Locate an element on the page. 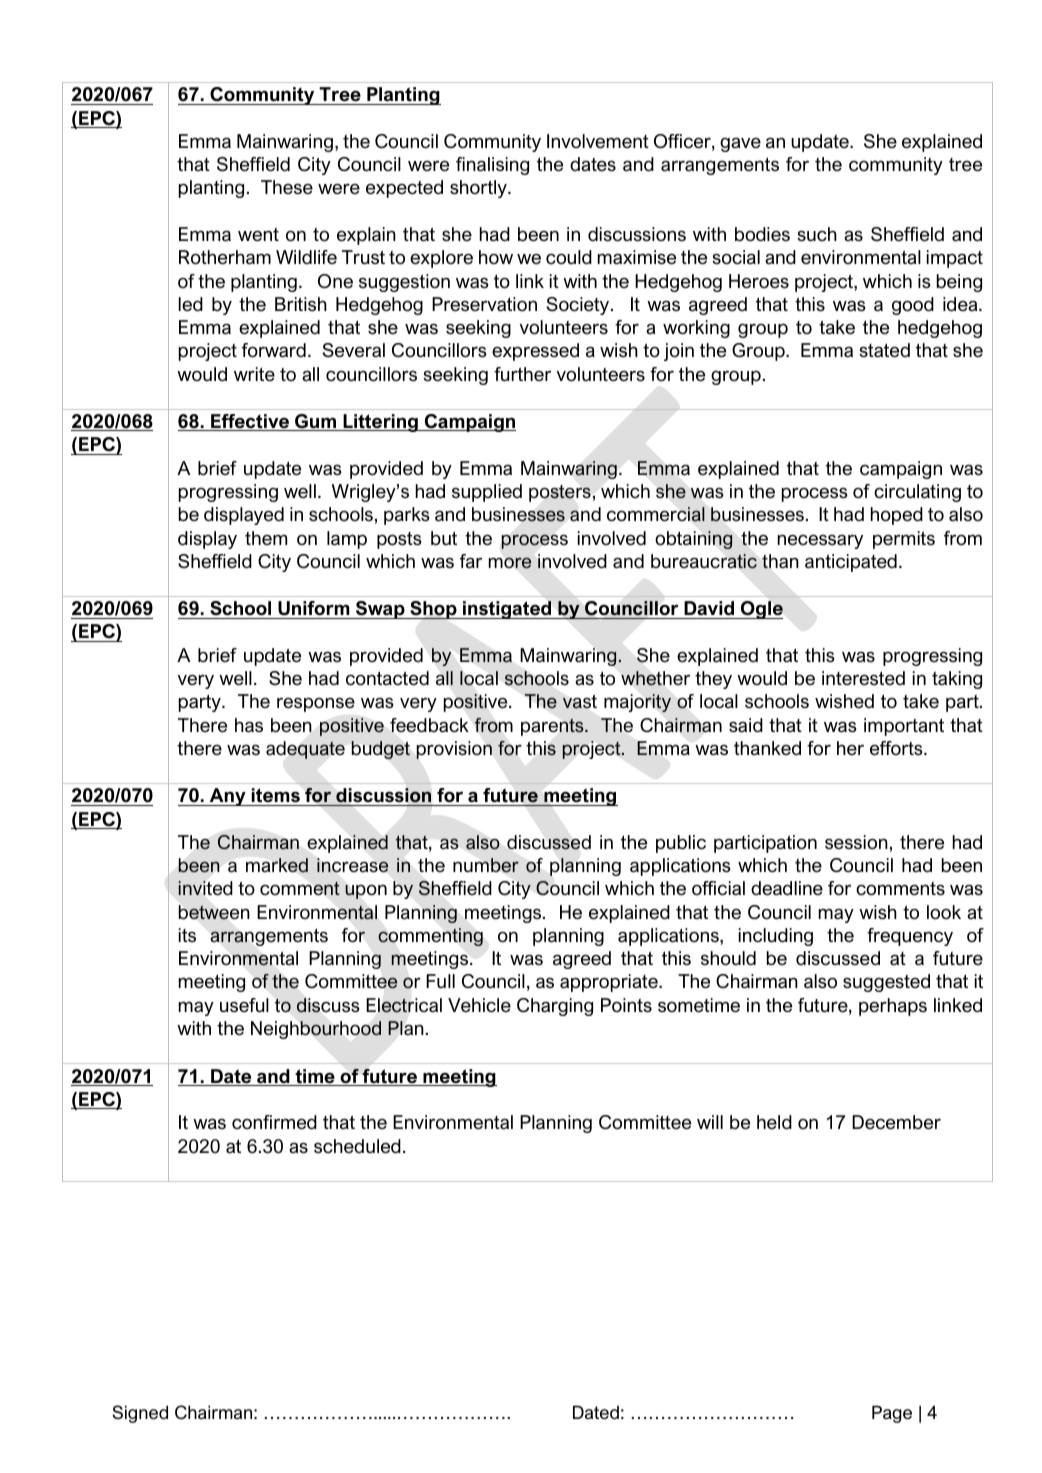 Image resolution: width=1042 pixels, height=1473 pixels. December is located at coordinates (896, 1122).
